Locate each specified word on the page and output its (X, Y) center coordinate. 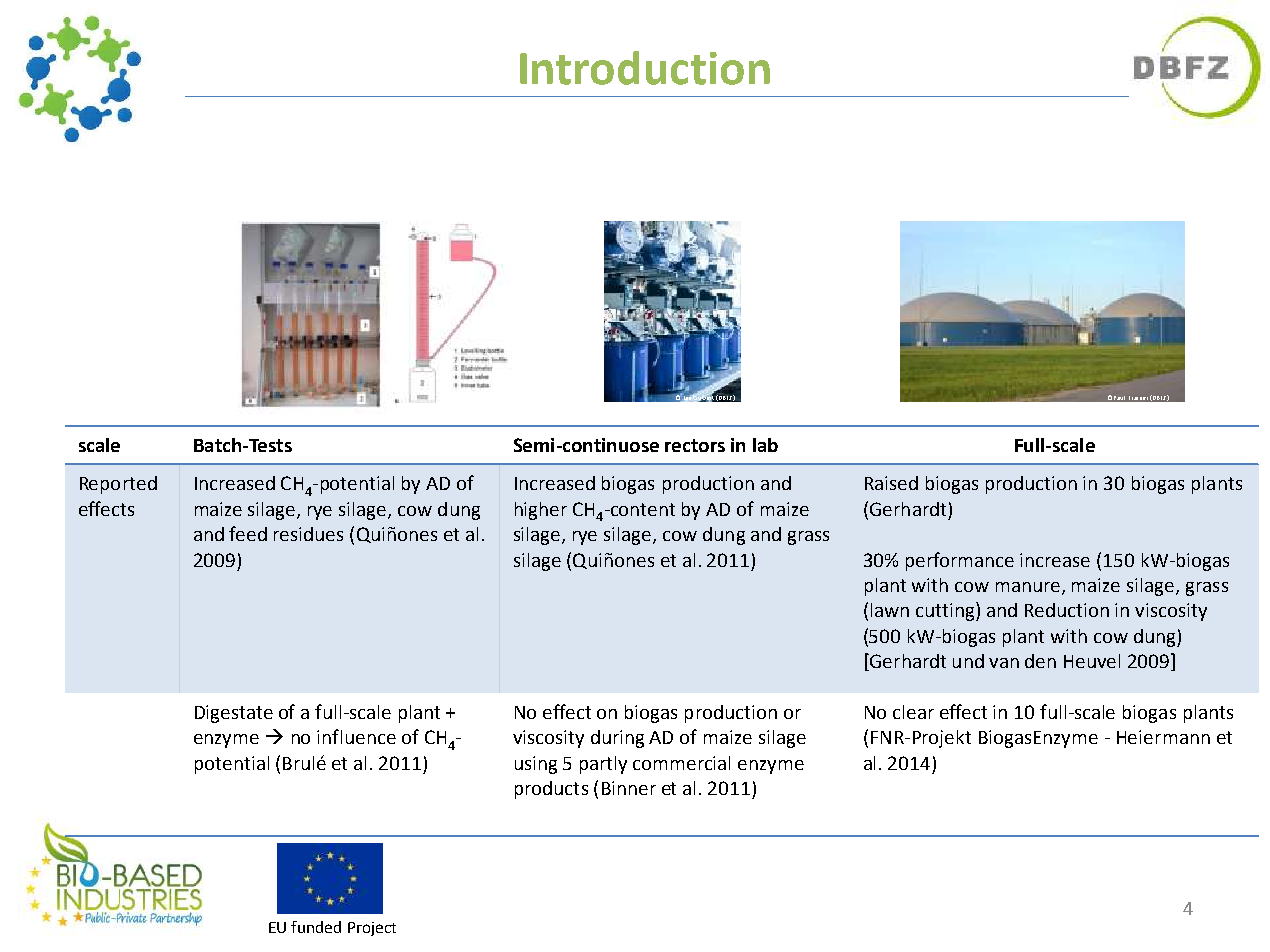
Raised (891, 483)
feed (248, 533)
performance (960, 561)
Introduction (645, 68)
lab (765, 445)
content (642, 509)
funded (316, 927)
